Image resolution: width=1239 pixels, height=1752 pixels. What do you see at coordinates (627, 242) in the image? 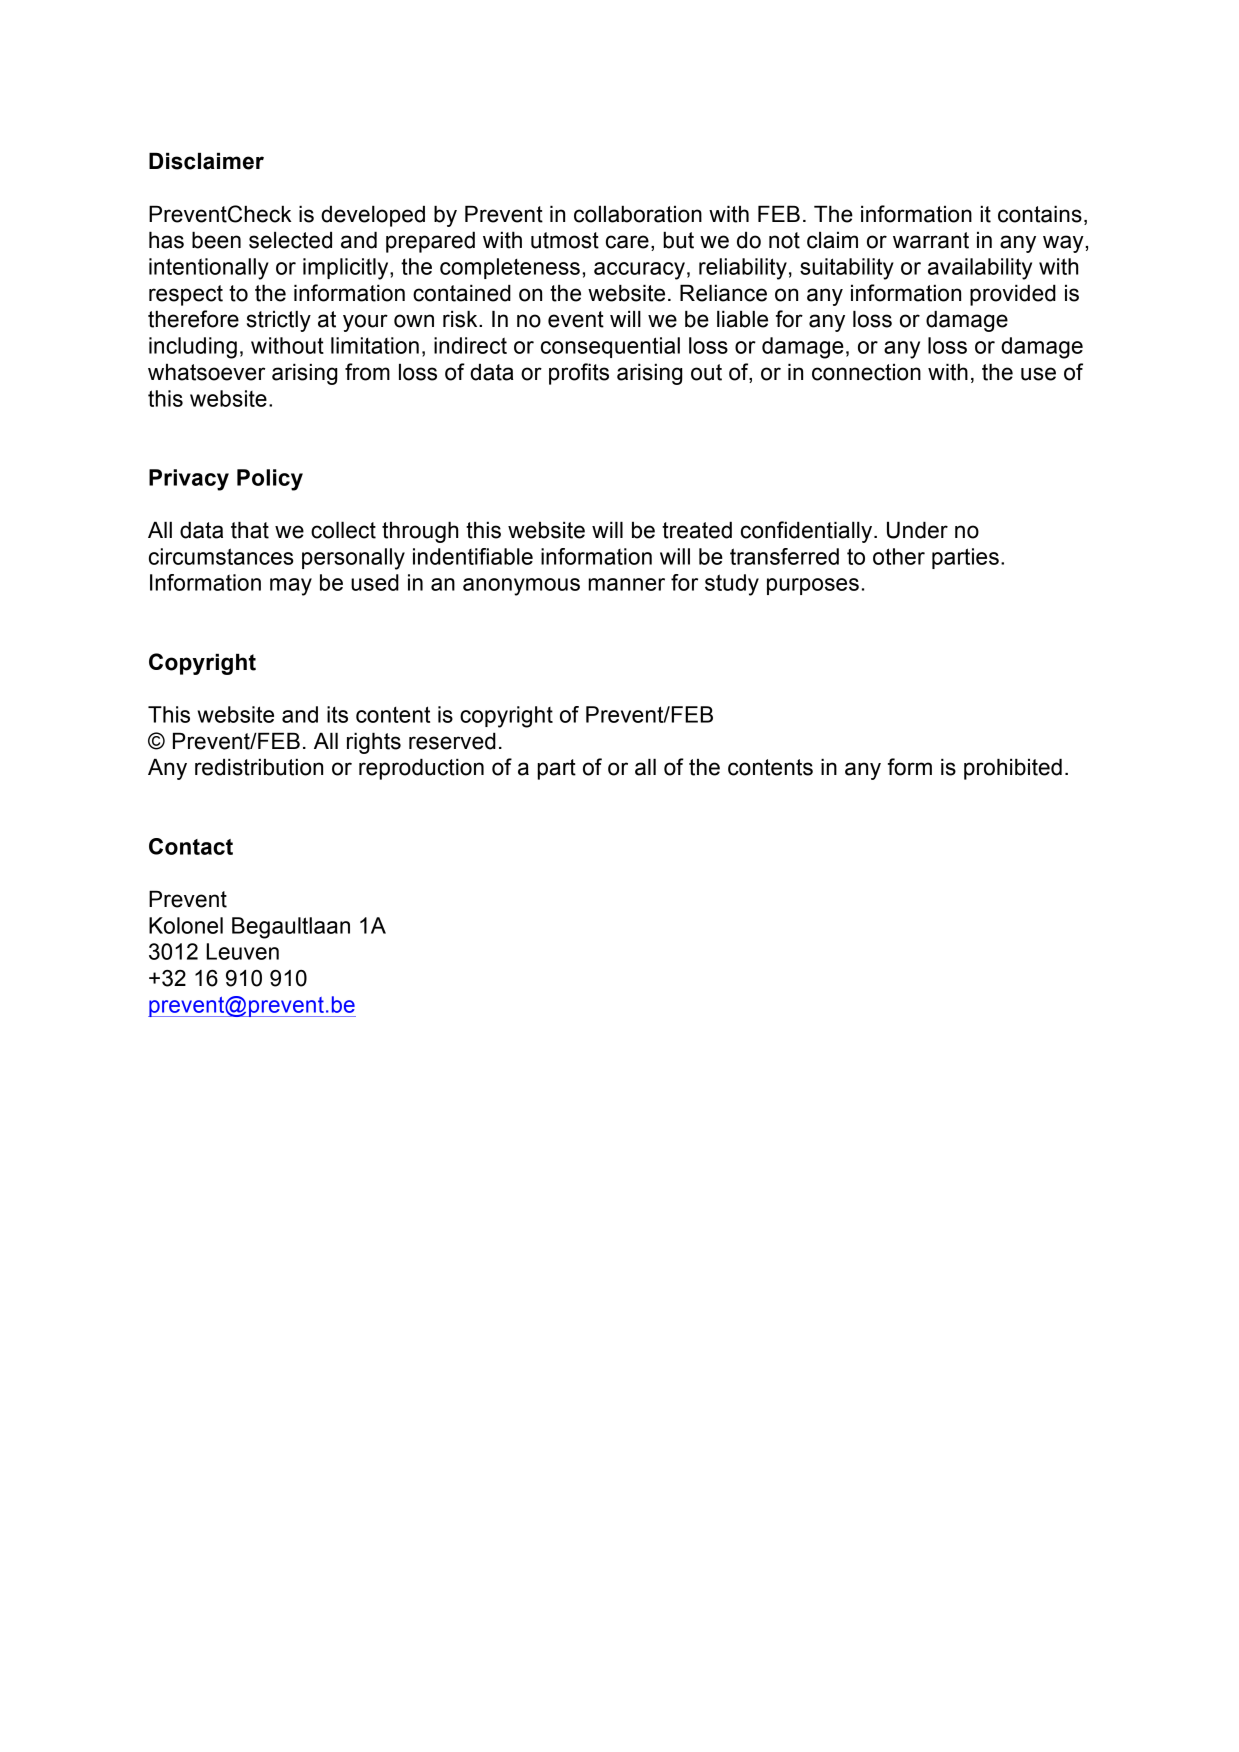
I see `care` at bounding box center [627, 242].
